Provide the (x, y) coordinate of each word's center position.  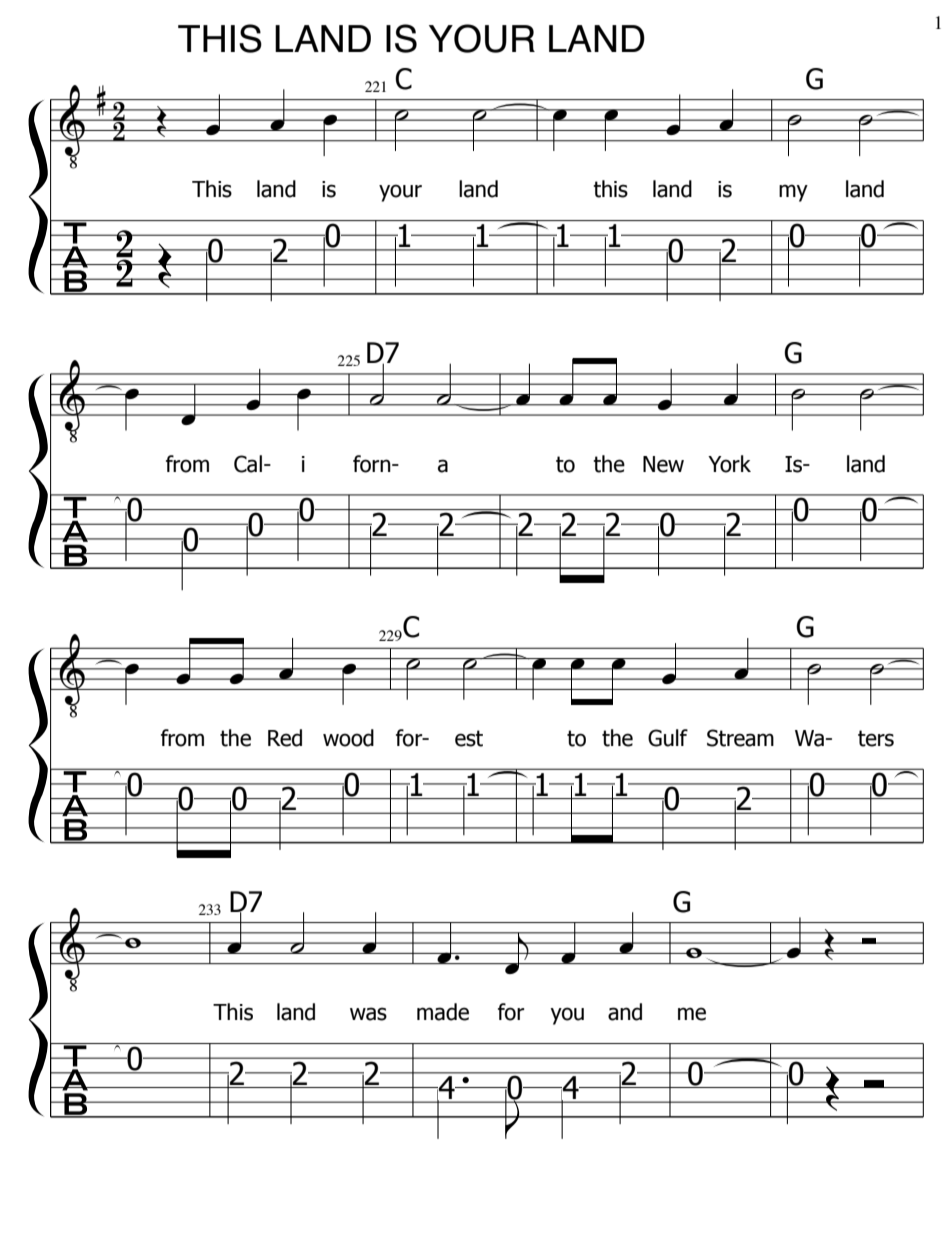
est (469, 738)
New (663, 464)
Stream (740, 738)
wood (348, 738)
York (729, 464)
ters (876, 738)
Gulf (668, 738)
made (443, 1012)
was (368, 1014)
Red (285, 738)
